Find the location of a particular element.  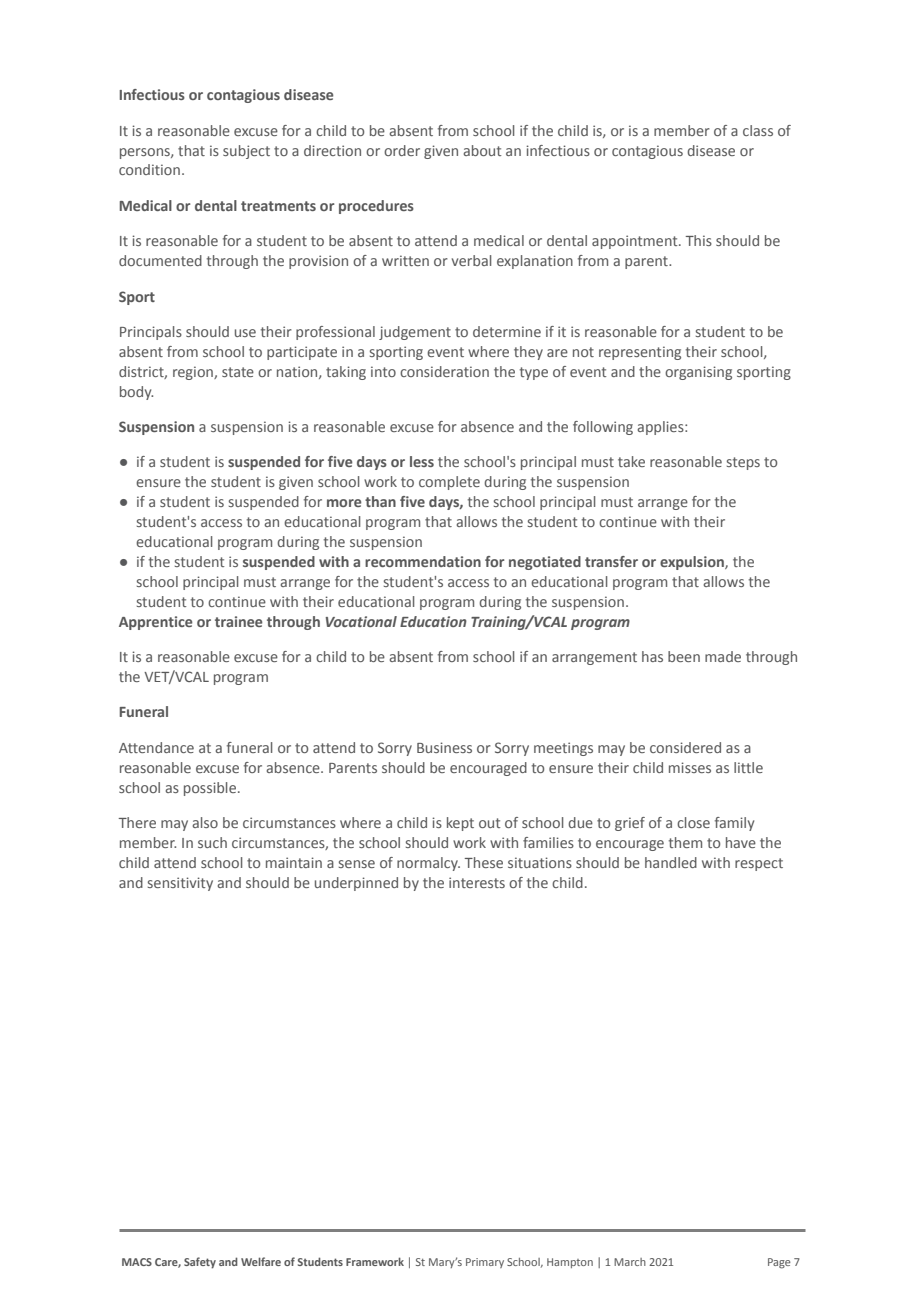

Hampton is located at coordinates (570, 1263).
